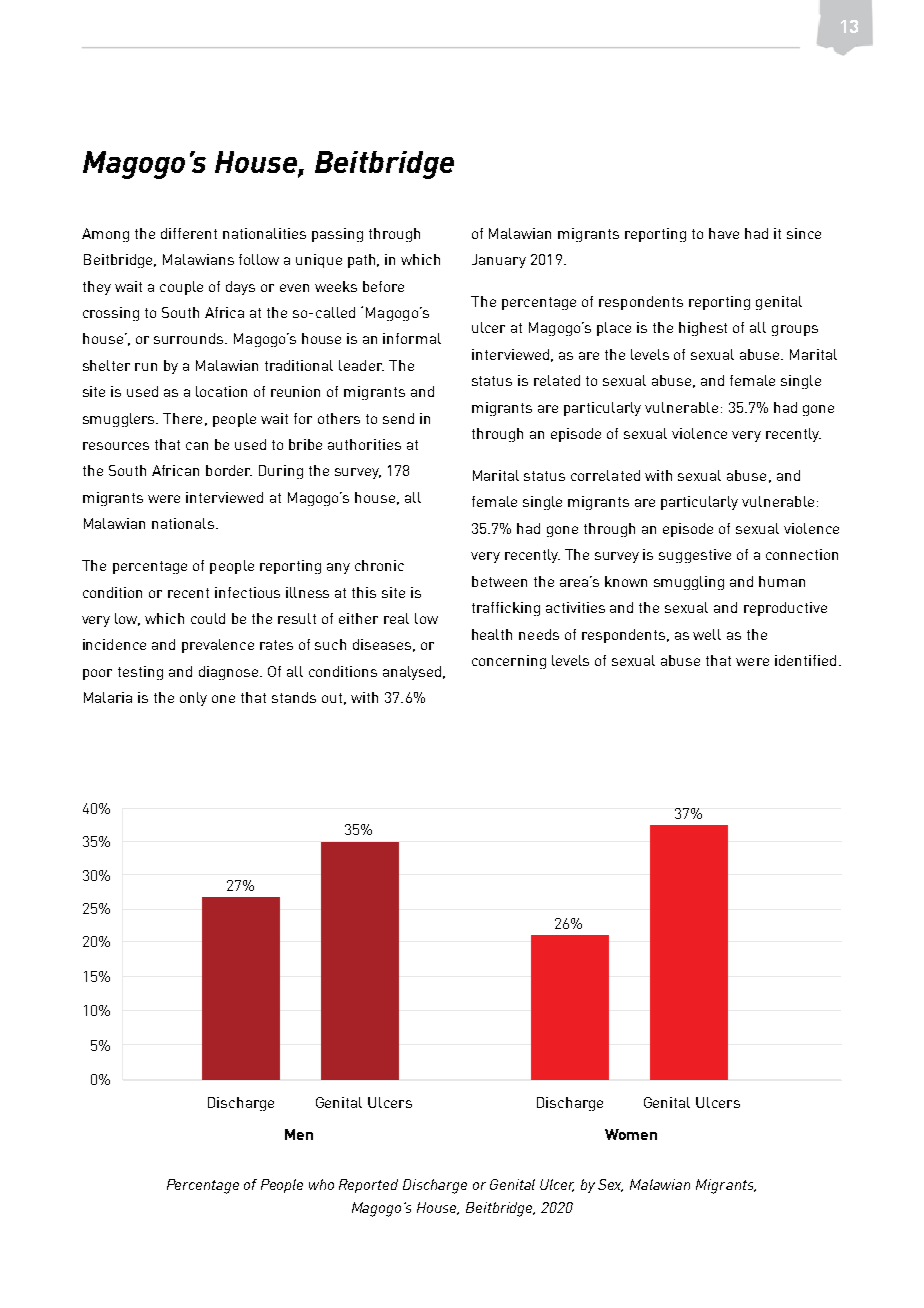 The height and width of the image is (1308, 924). Describe the element at coordinates (724, 233) in the image. I see `have` at that location.
